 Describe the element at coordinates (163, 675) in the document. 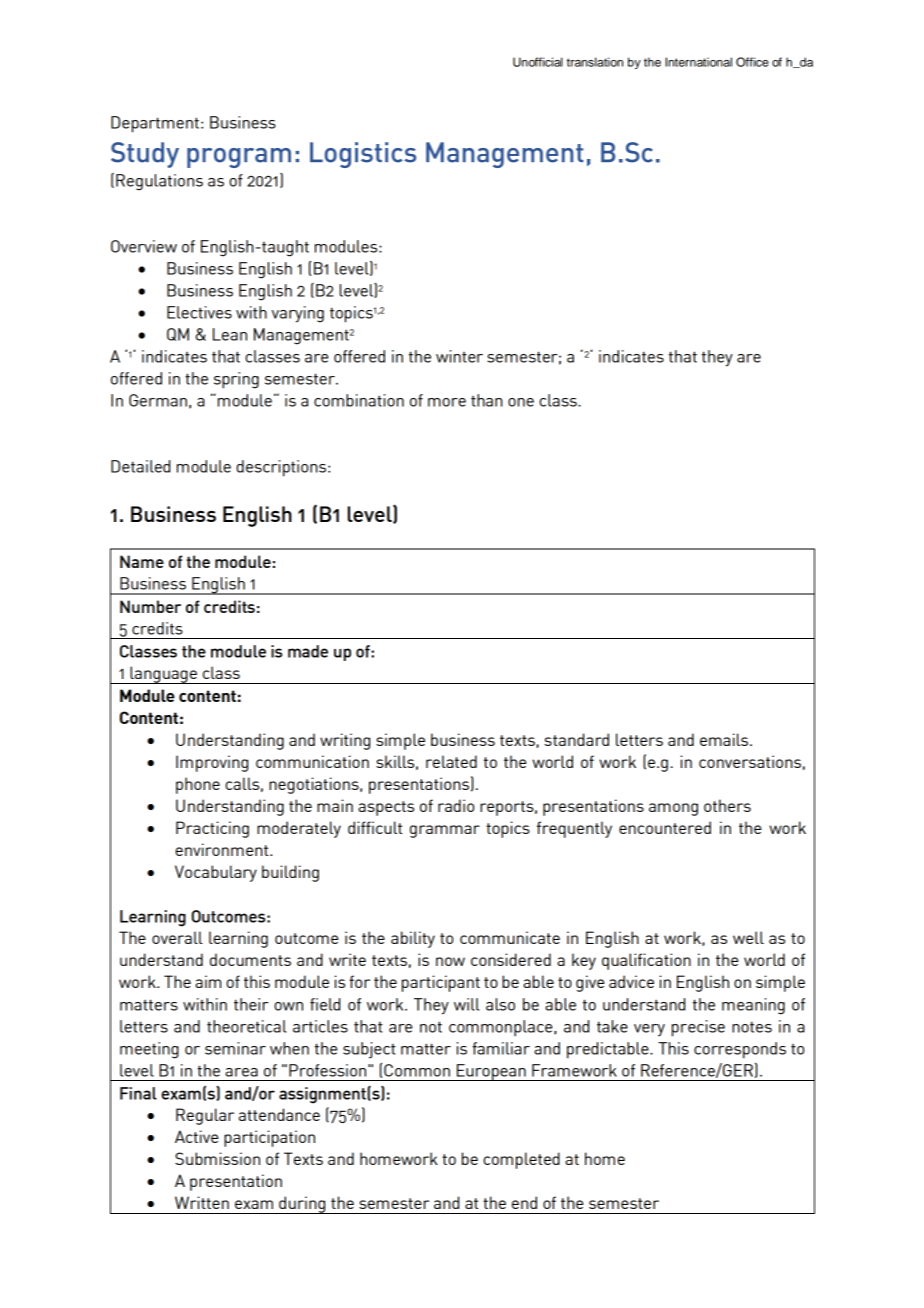

I see `language` at that location.
